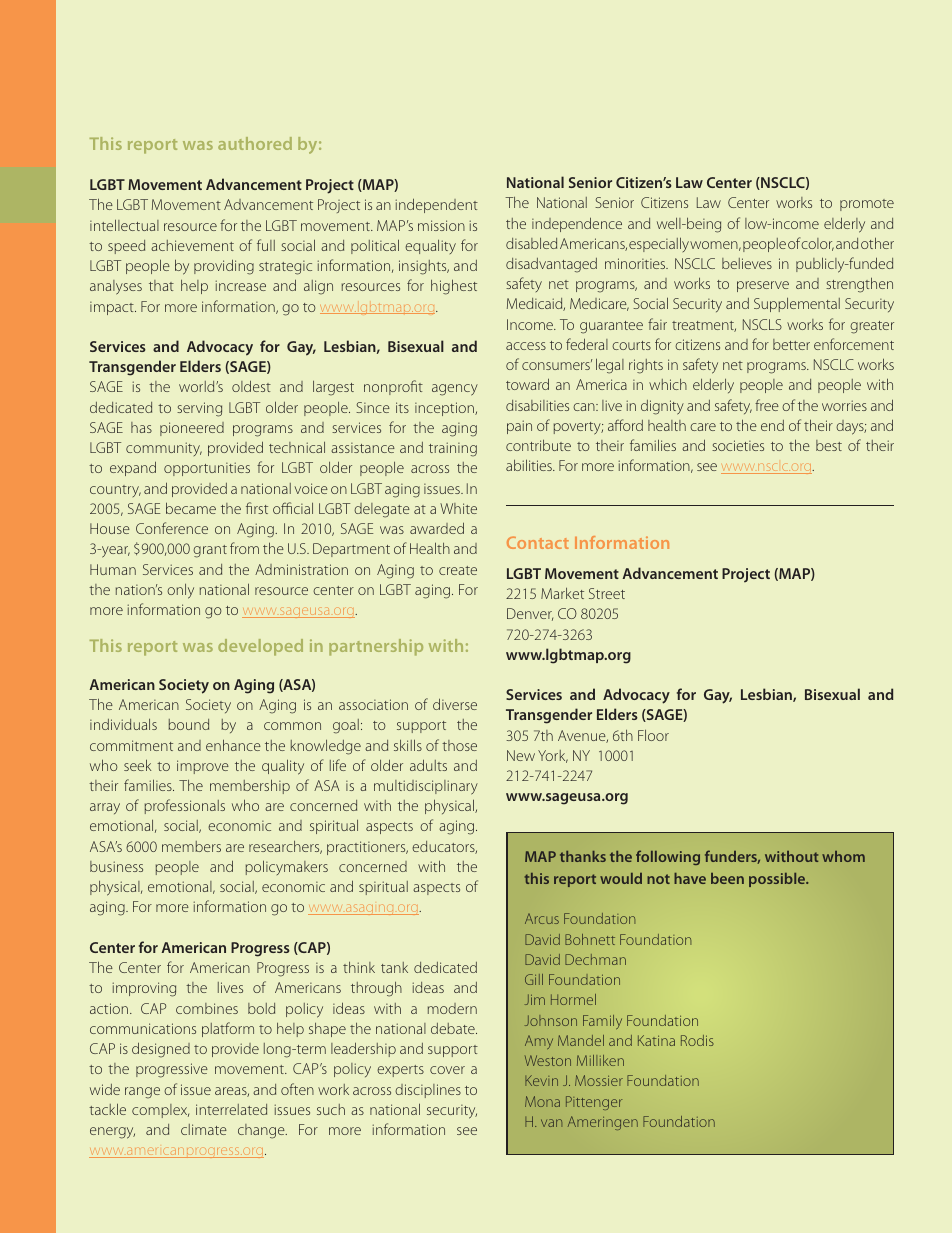 Image resolution: width=952 pixels, height=1233 pixels. What do you see at coordinates (426, 787) in the screenshot?
I see `multidisciplinary` at bounding box center [426, 787].
